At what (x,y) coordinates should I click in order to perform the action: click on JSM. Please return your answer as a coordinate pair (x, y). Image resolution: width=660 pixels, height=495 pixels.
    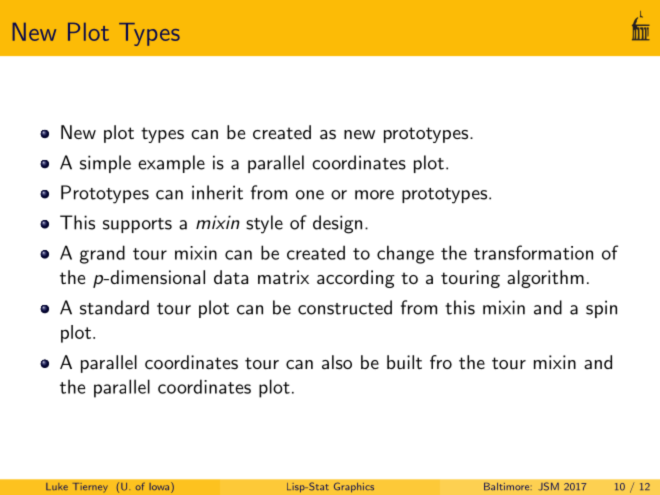
    Looking at the image, I should click on (548, 486).
